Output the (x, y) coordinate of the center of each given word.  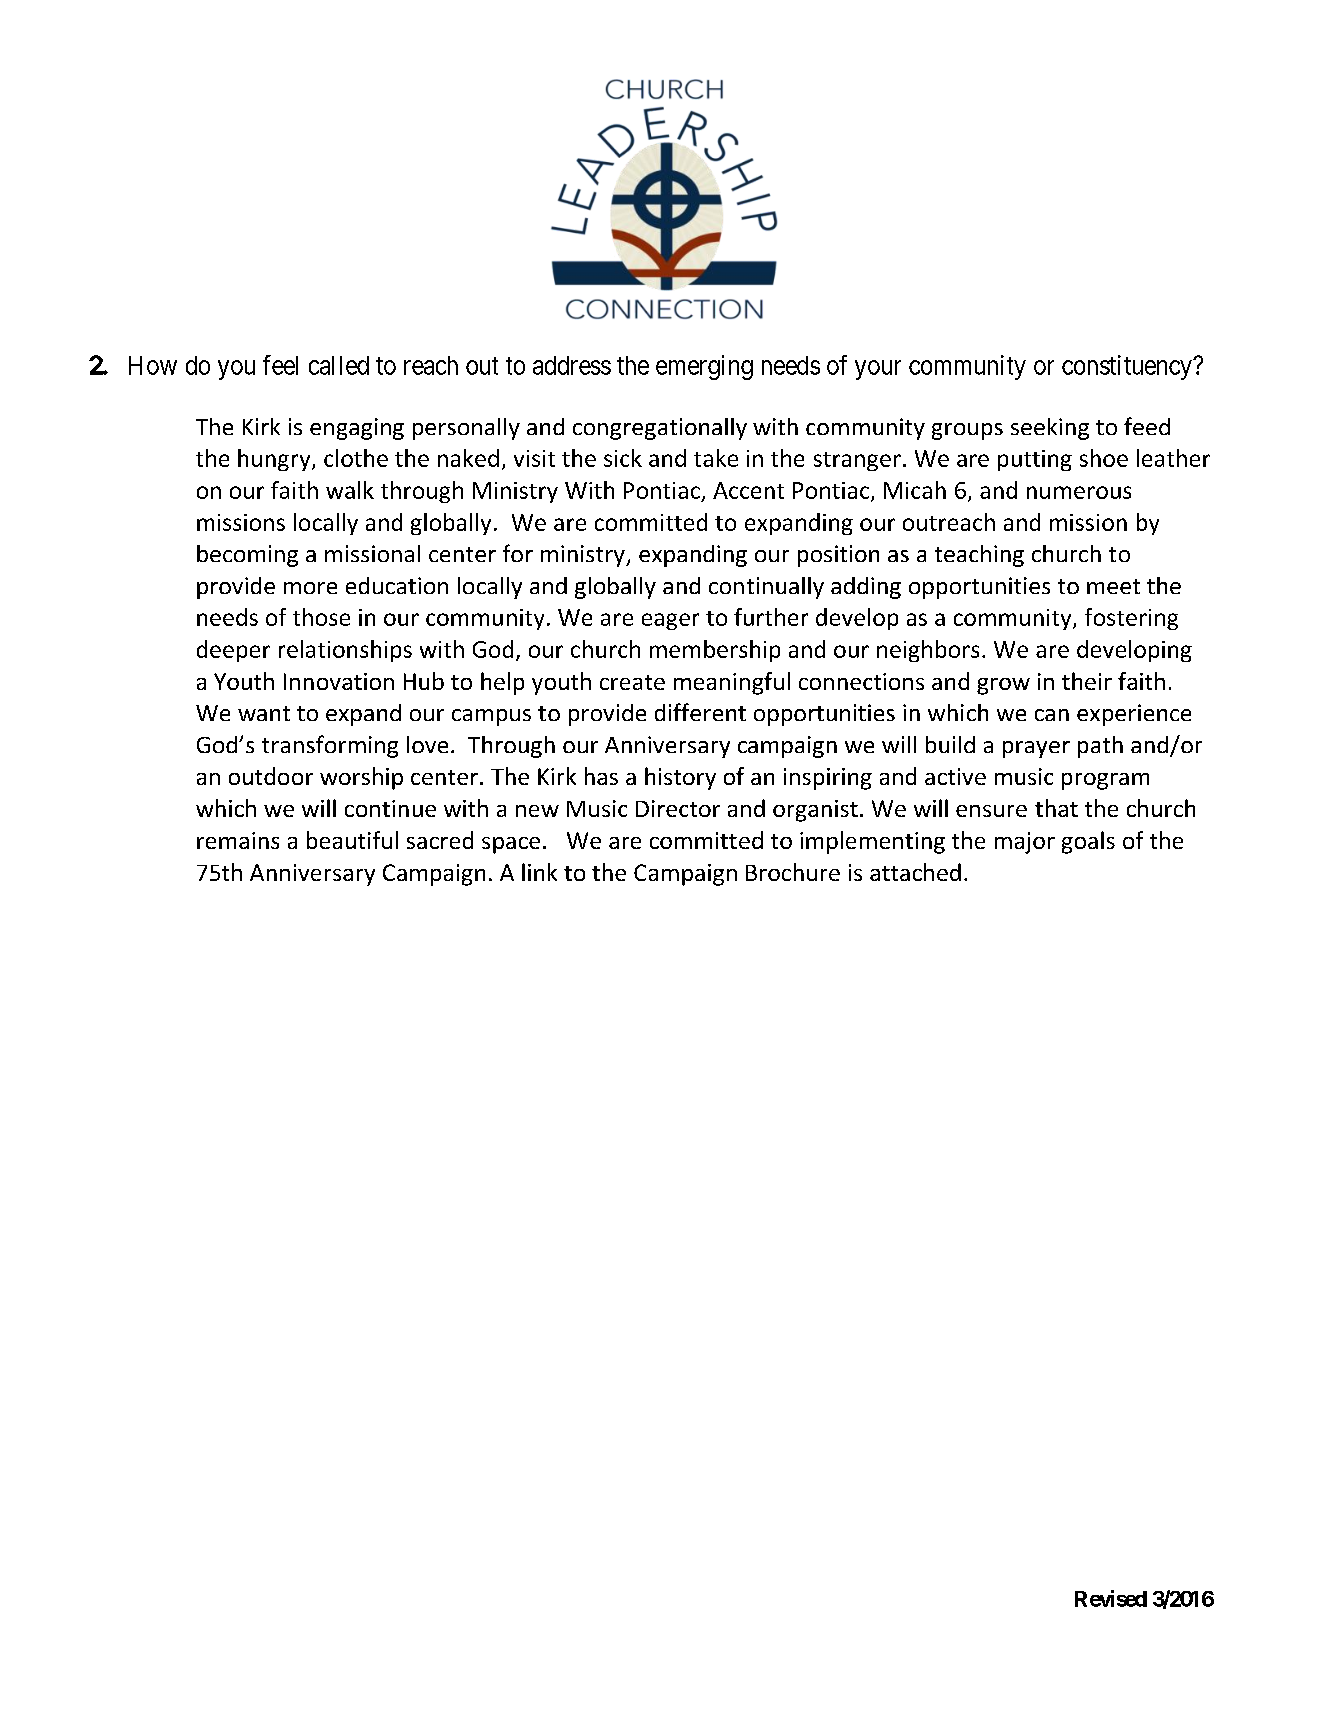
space (511, 845)
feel (280, 365)
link (539, 872)
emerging (704, 367)
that (1056, 808)
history (680, 778)
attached (915, 872)
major (1025, 843)
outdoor (271, 776)
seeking (1050, 429)
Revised (1111, 1598)
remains (238, 840)
